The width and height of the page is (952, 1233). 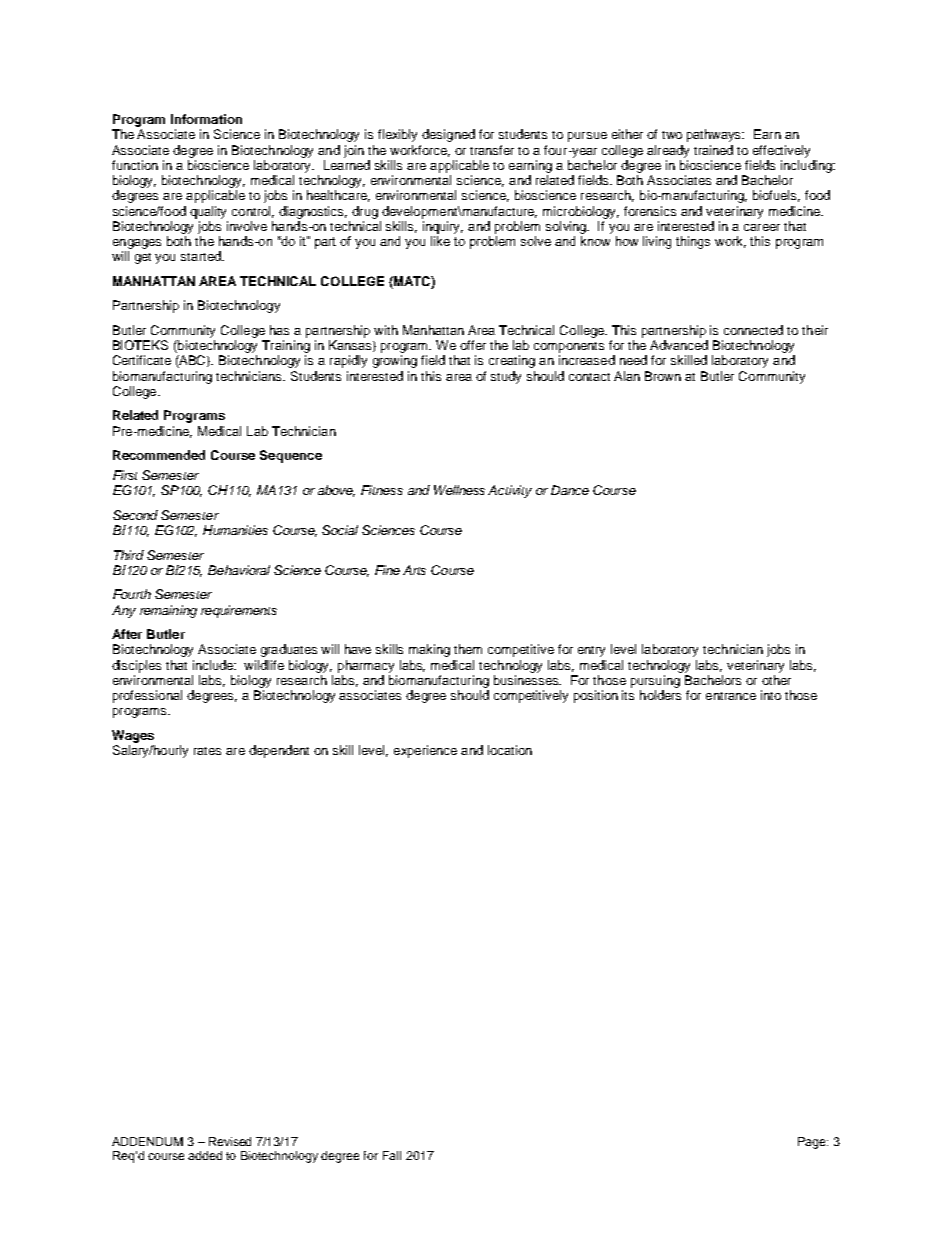 What do you see at coordinates (731, 696) in the page?
I see `entrance` at bounding box center [731, 696].
